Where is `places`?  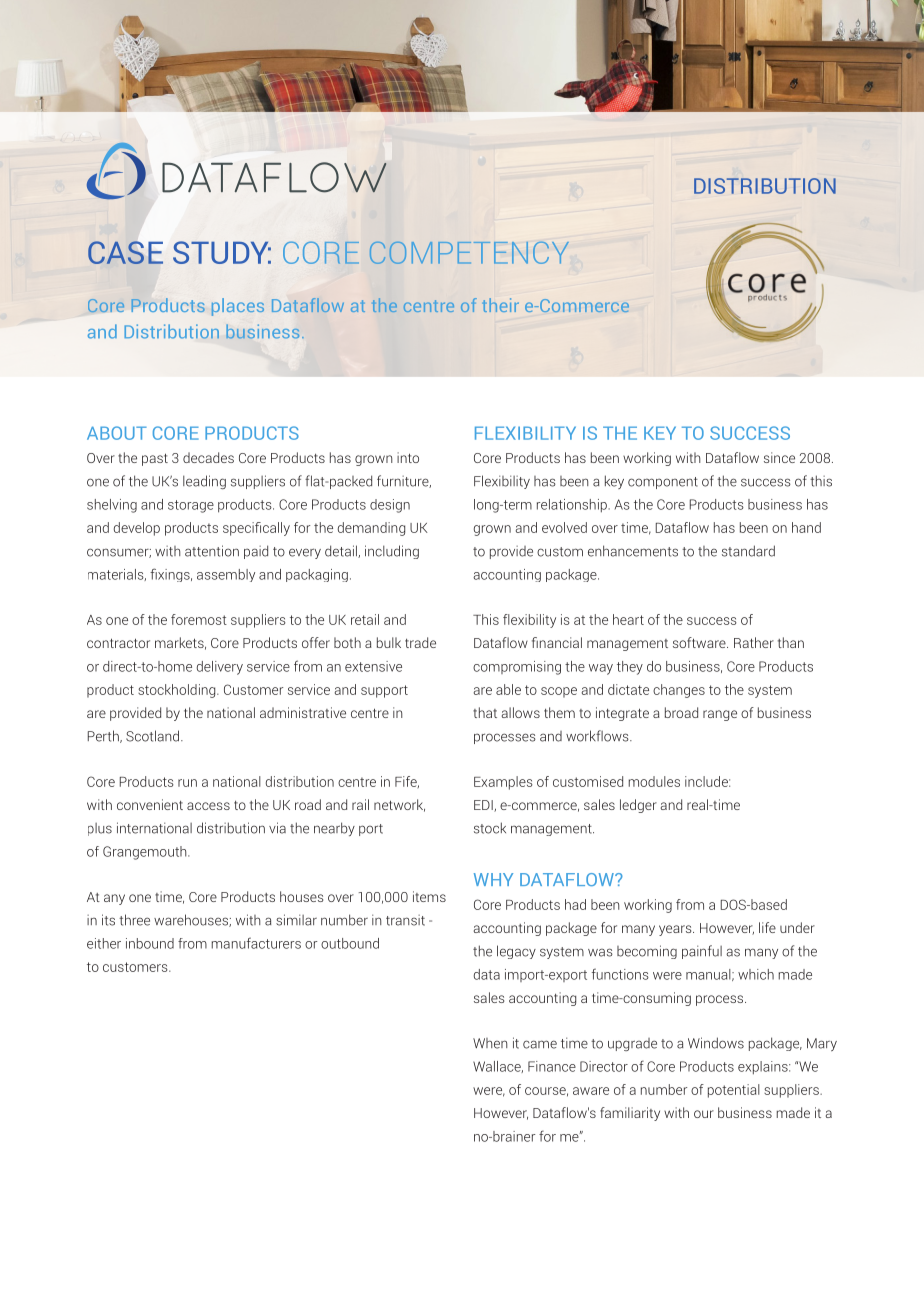
places is located at coordinates (238, 307).
